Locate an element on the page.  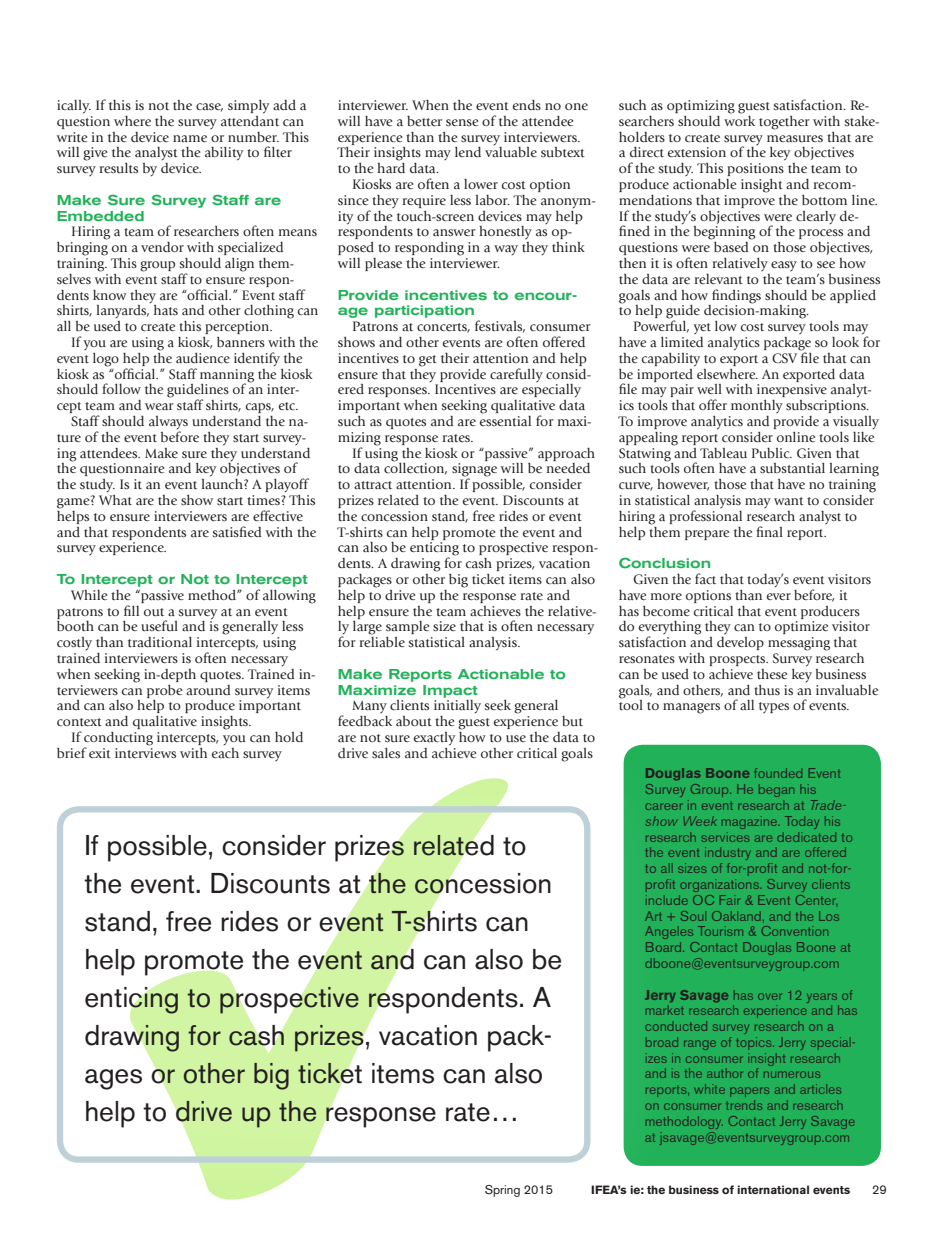
final is located at coordinates (769, 531).
